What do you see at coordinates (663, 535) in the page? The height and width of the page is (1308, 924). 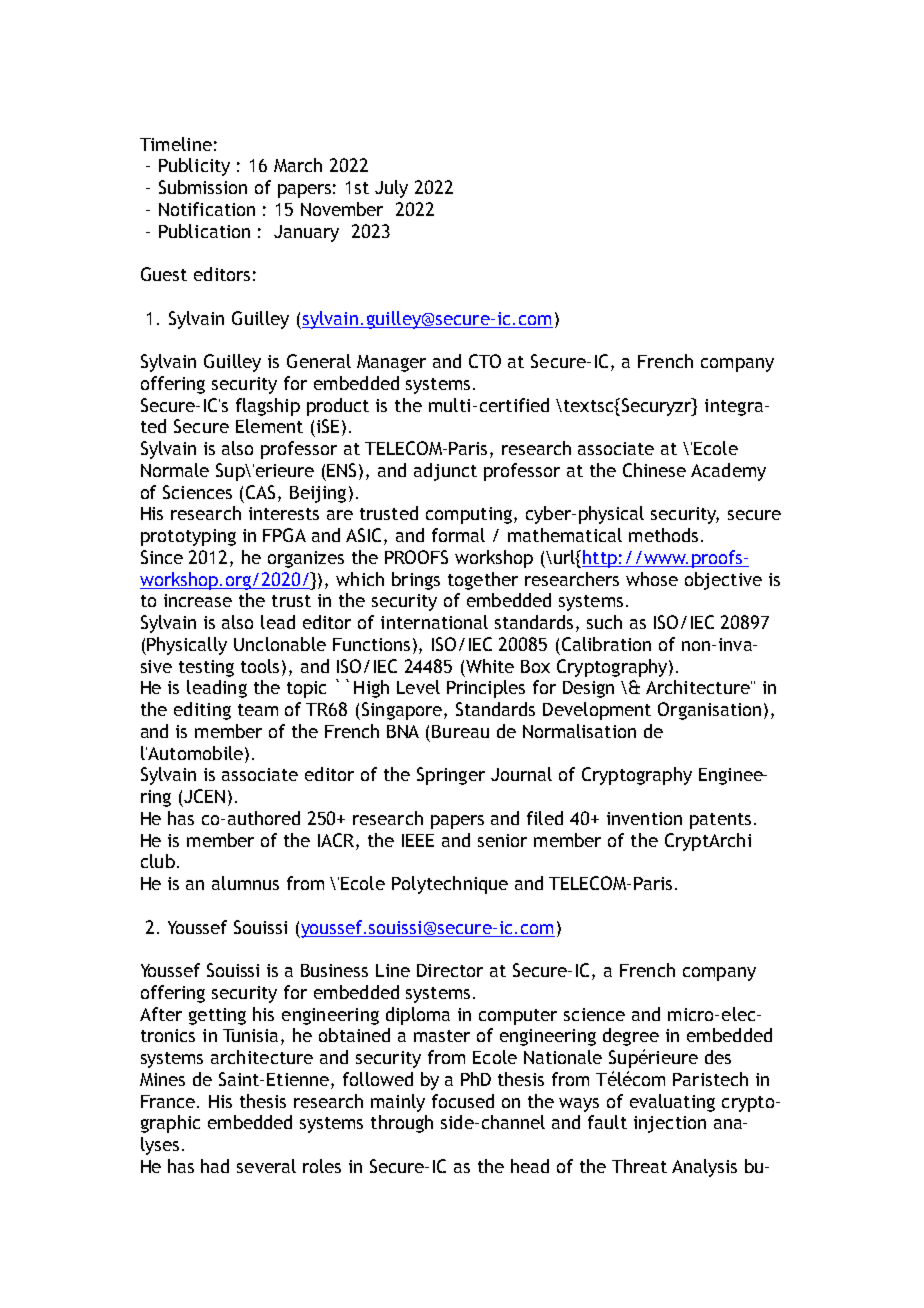 I see `methods` at bounding box center [663, 535].
